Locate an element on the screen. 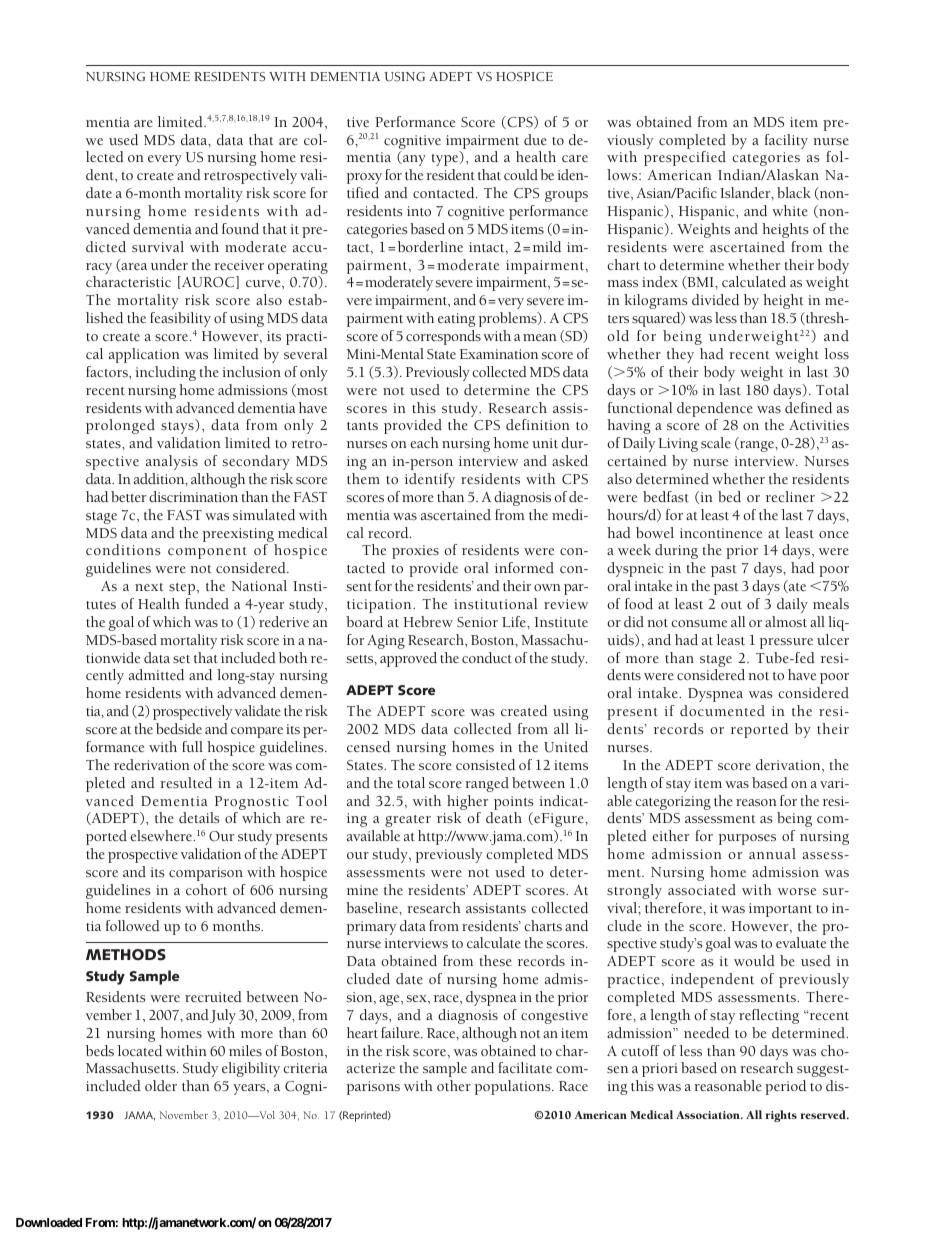 The image size is (952, 1233). into is located at coordinates (419, 211).
